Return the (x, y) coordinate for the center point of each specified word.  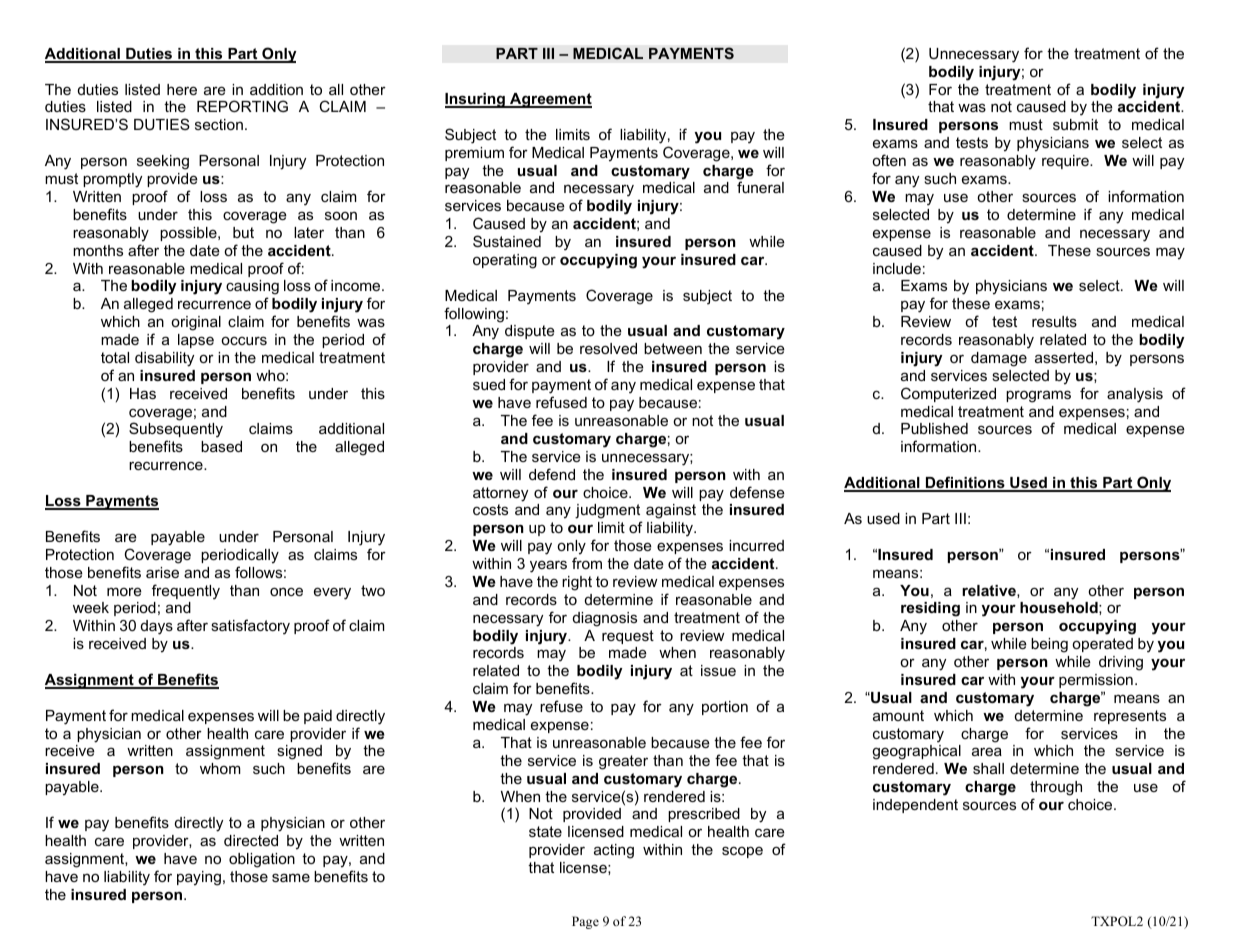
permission (1096, 681)
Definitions (965, 483)
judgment (607, 511)
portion (725, 708)
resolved (608, 348)
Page (585, 922)
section (219, 124)
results (1054, 321)
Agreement (550, 100)
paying (199, 878)
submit (1075, 124)
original (196, 323)
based (221, 446)
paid (318, 717)
